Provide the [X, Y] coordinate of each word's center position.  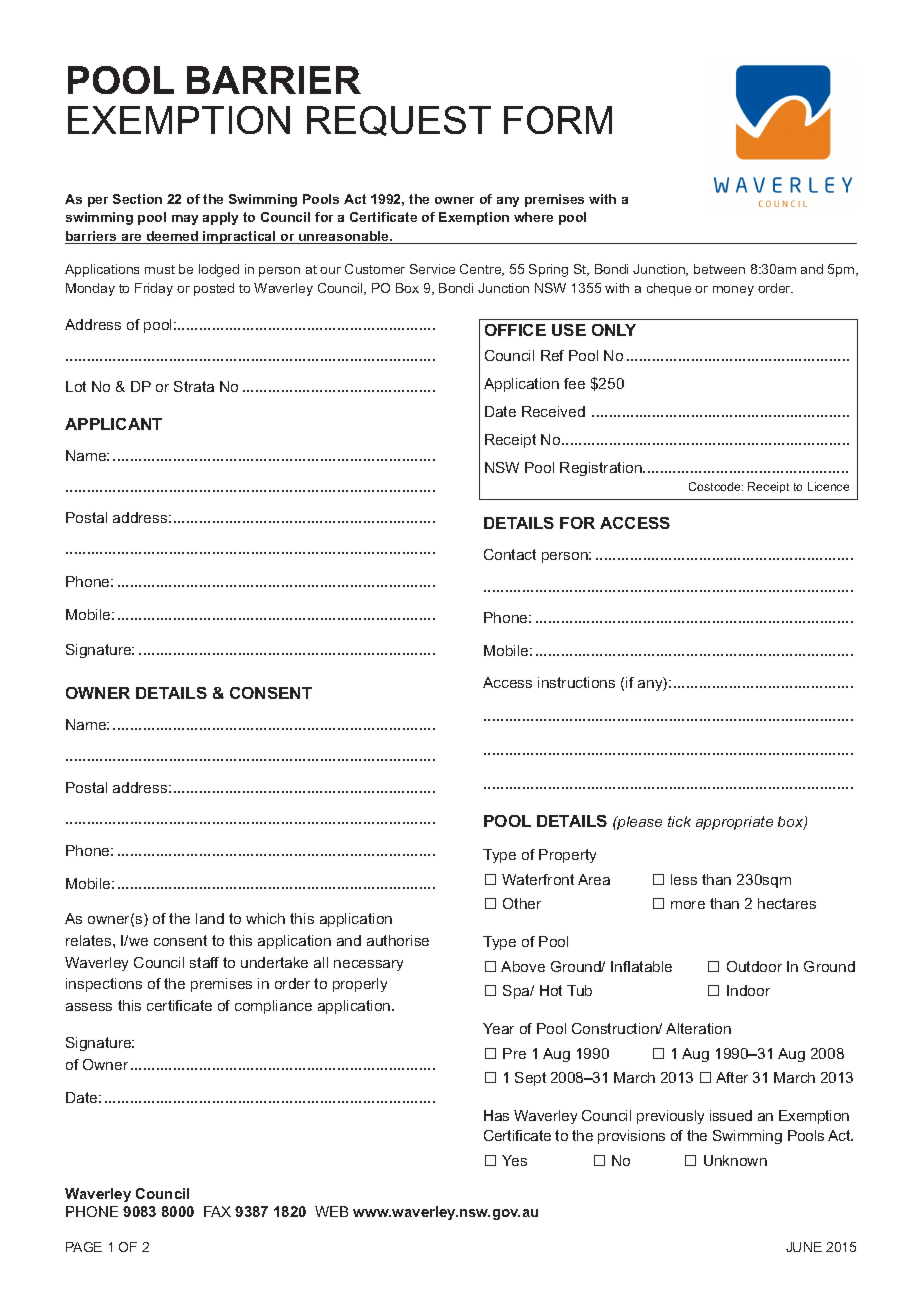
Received [553, 411]
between [719, 269]
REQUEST [399, 121]
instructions [576, 682]
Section [137, 199]
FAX [217, 1211]
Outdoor [754, 966]
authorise [398, 940]
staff [204, 962]
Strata [194, 386]
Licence [828, 486]
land [210, 918]
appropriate [734, 823]
